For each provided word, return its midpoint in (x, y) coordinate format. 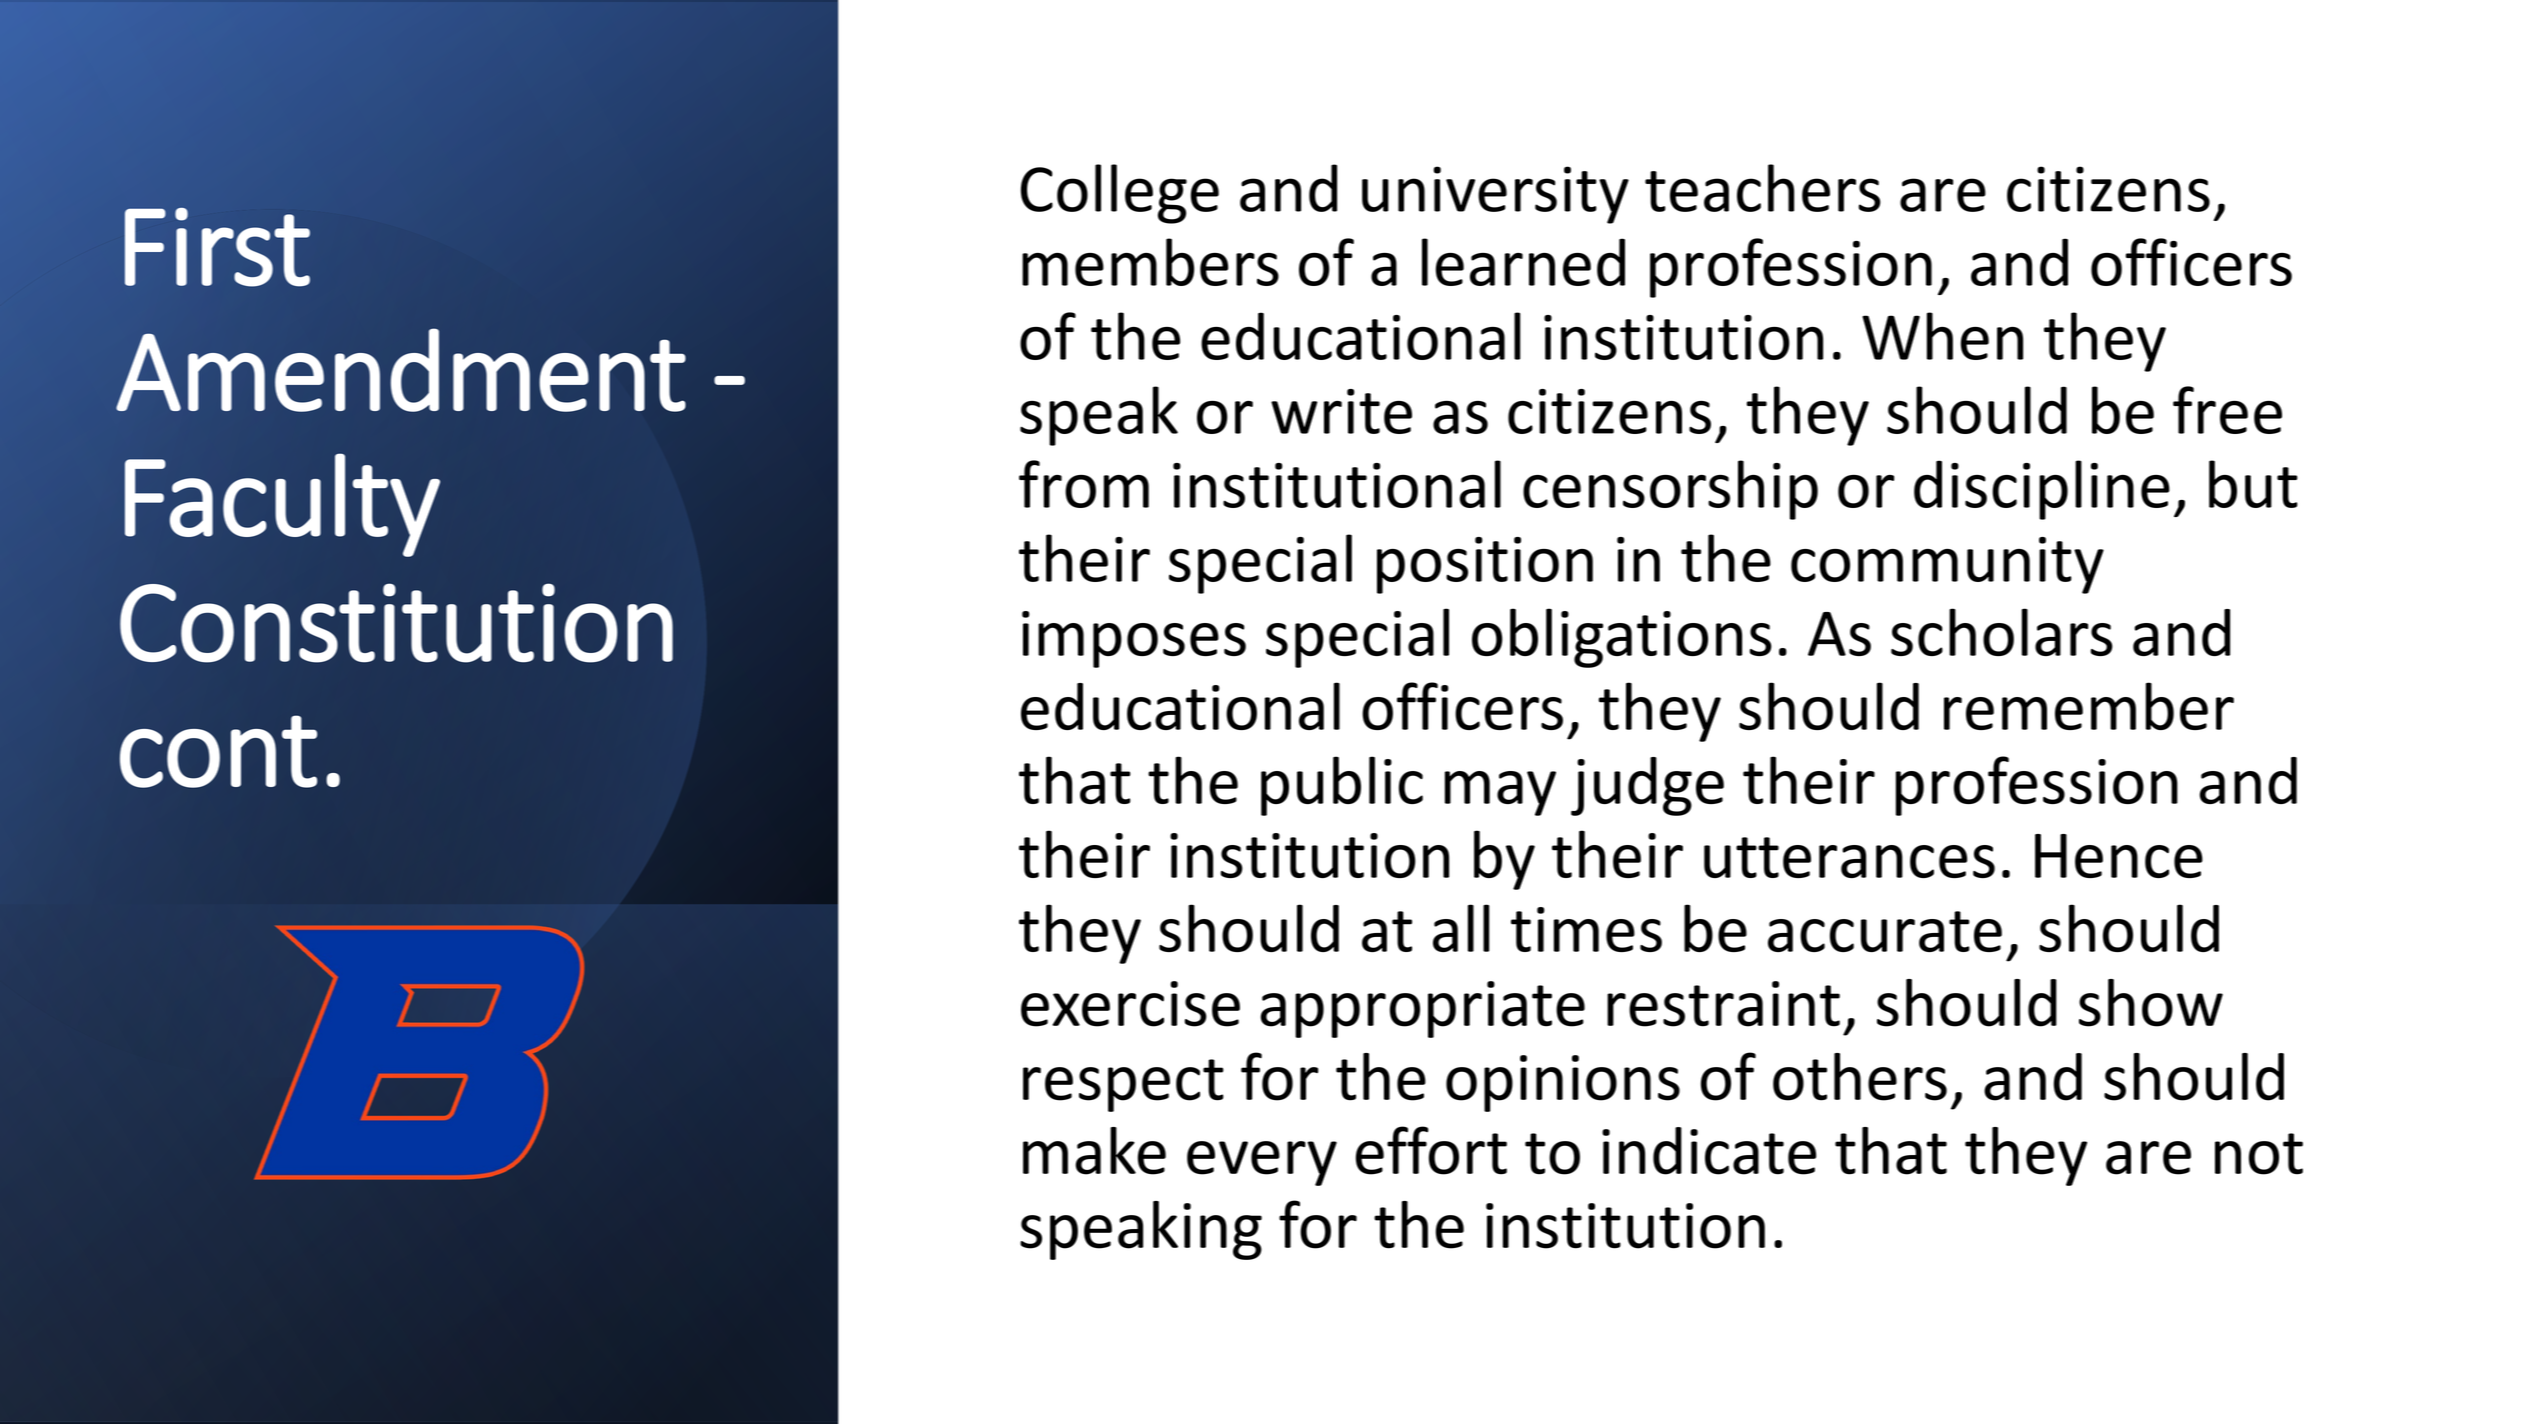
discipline (2042, 490)
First (217, 247)
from (1084, 484)
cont (218, 751)
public (1342, 786)
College (1120, 194)
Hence (2119, 856)
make (1094, 1151)
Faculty (282, 505)
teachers (1763, 188)
